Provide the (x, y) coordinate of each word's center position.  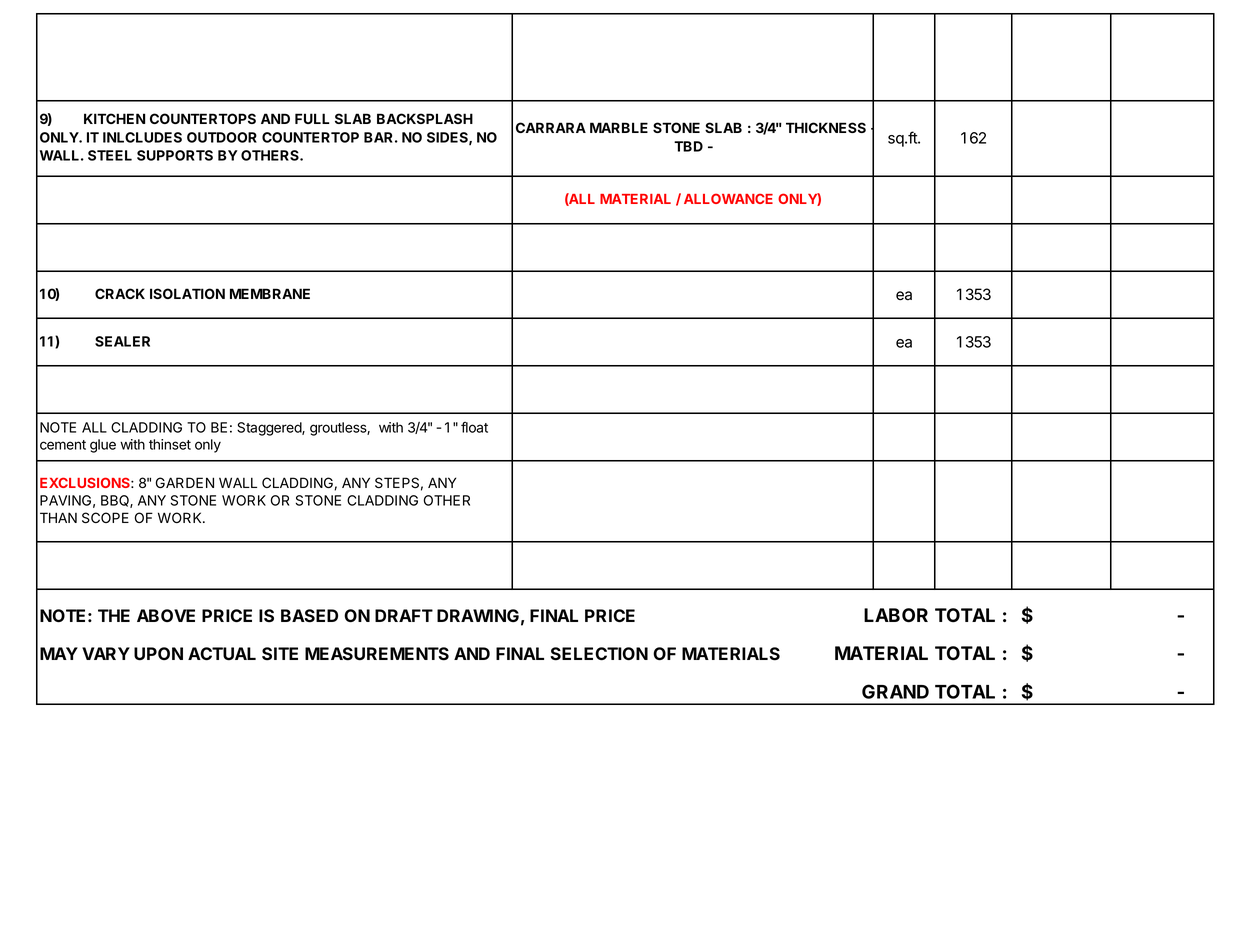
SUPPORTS (175, 155)
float (474, 427)
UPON (158, 653)
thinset (170, 444)
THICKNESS (826, 127)
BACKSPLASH (425, 118)
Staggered (270, 429)
